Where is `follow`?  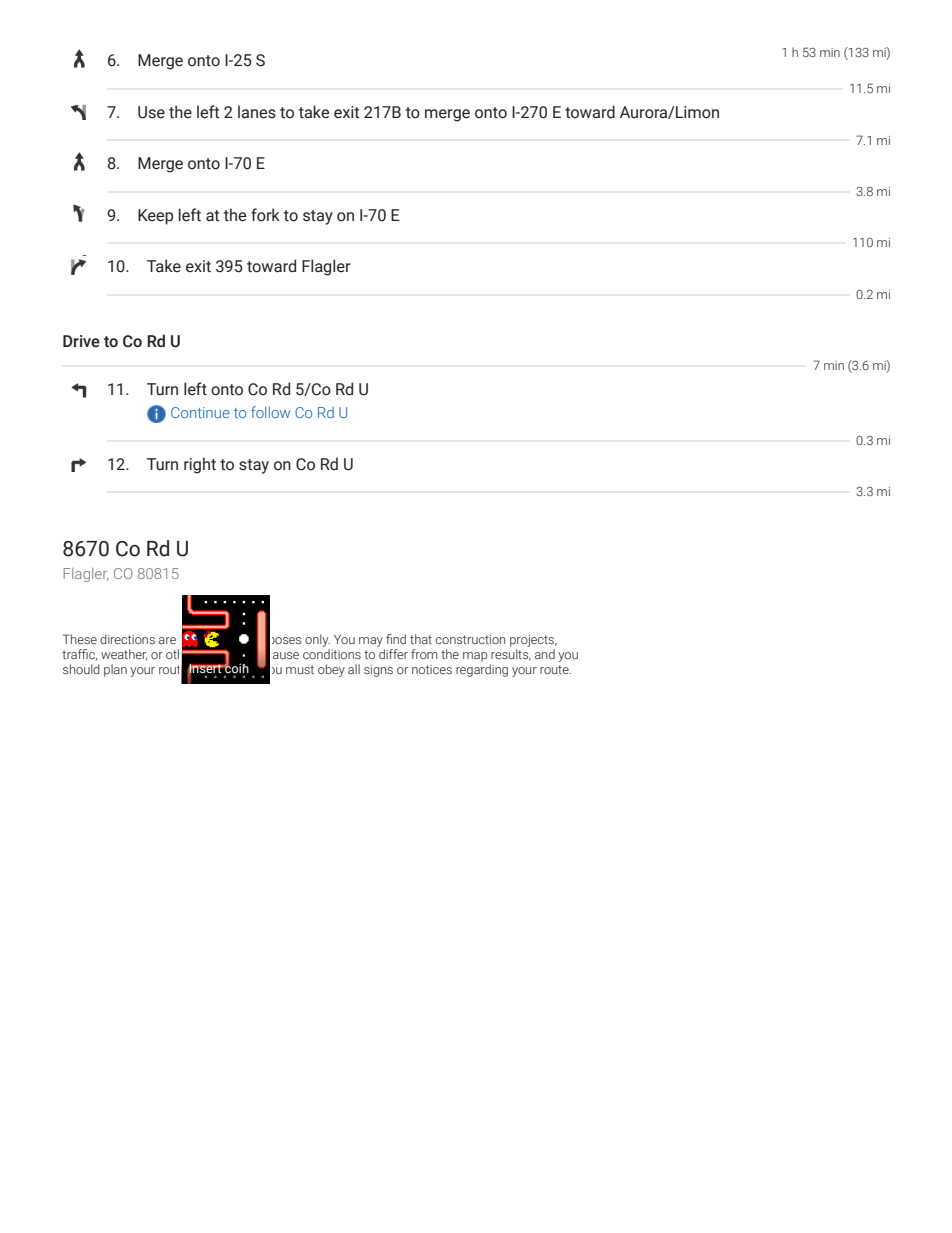 follow is located at coordinates (270, 412).
